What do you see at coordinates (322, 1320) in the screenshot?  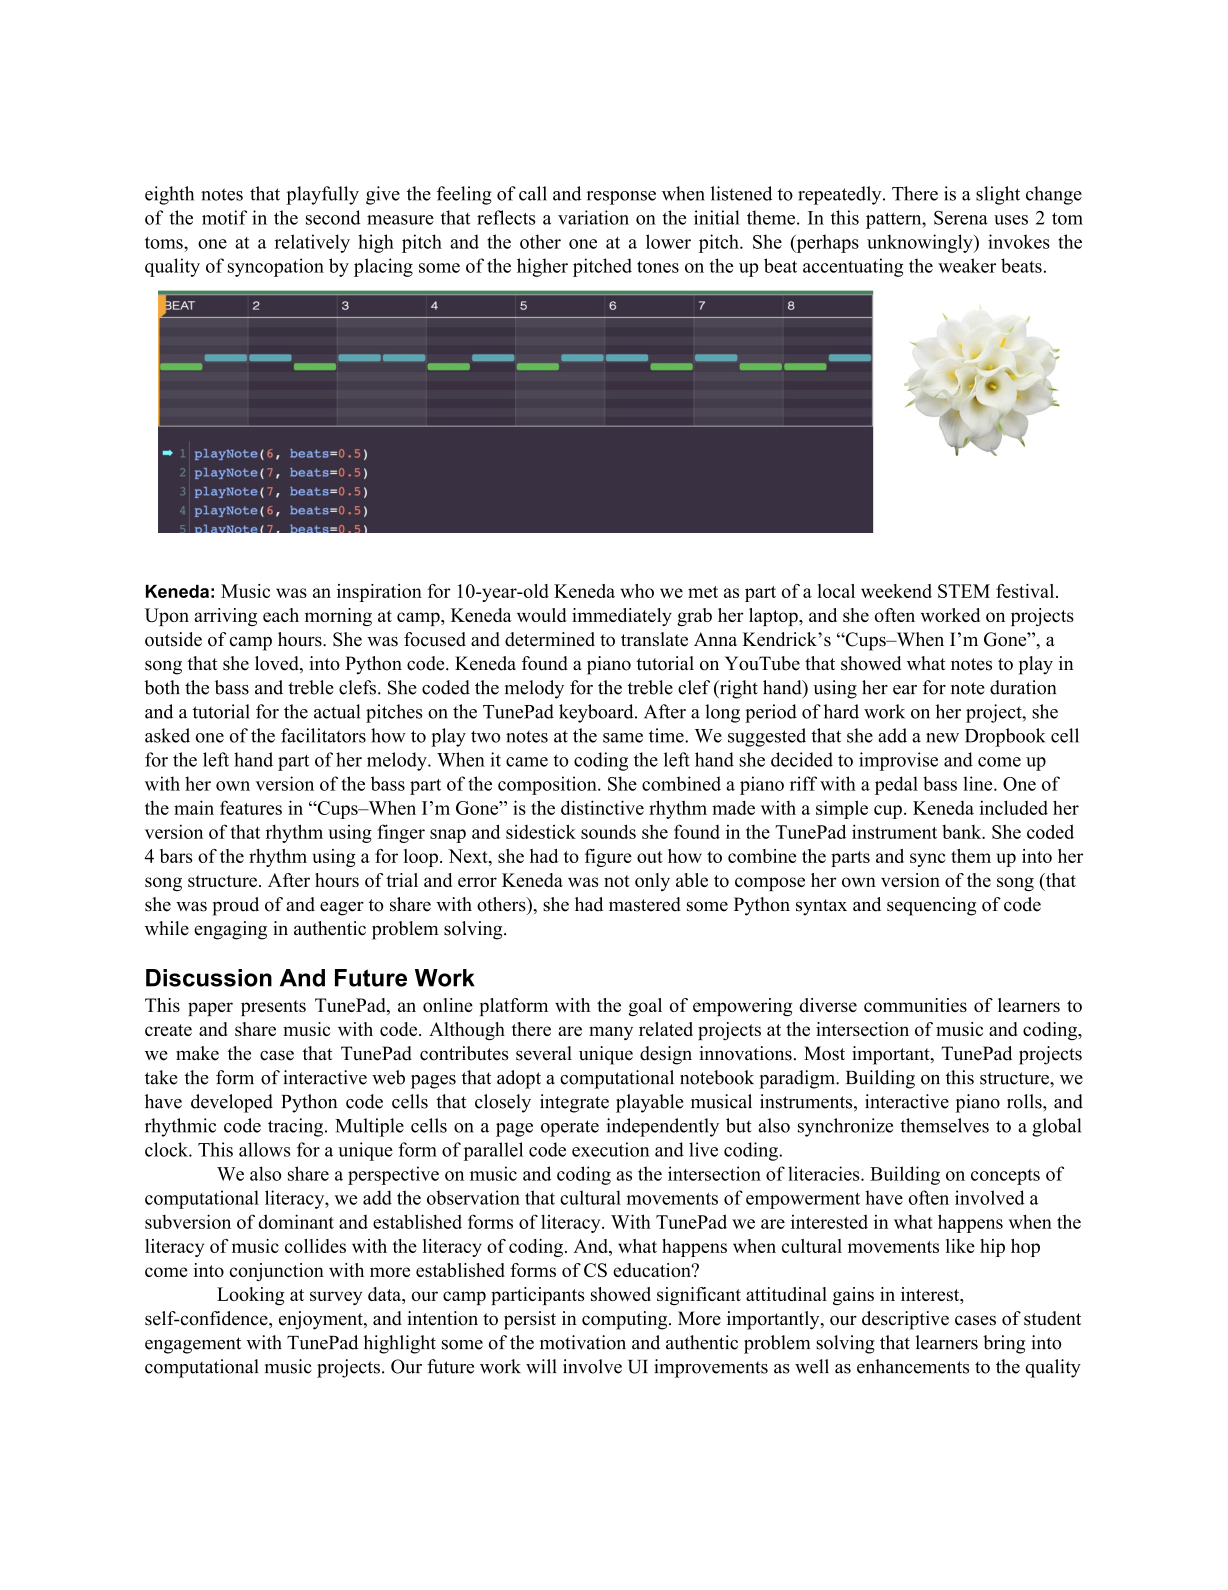 I see `enjoyment` at bounding box center [322, 1320].
